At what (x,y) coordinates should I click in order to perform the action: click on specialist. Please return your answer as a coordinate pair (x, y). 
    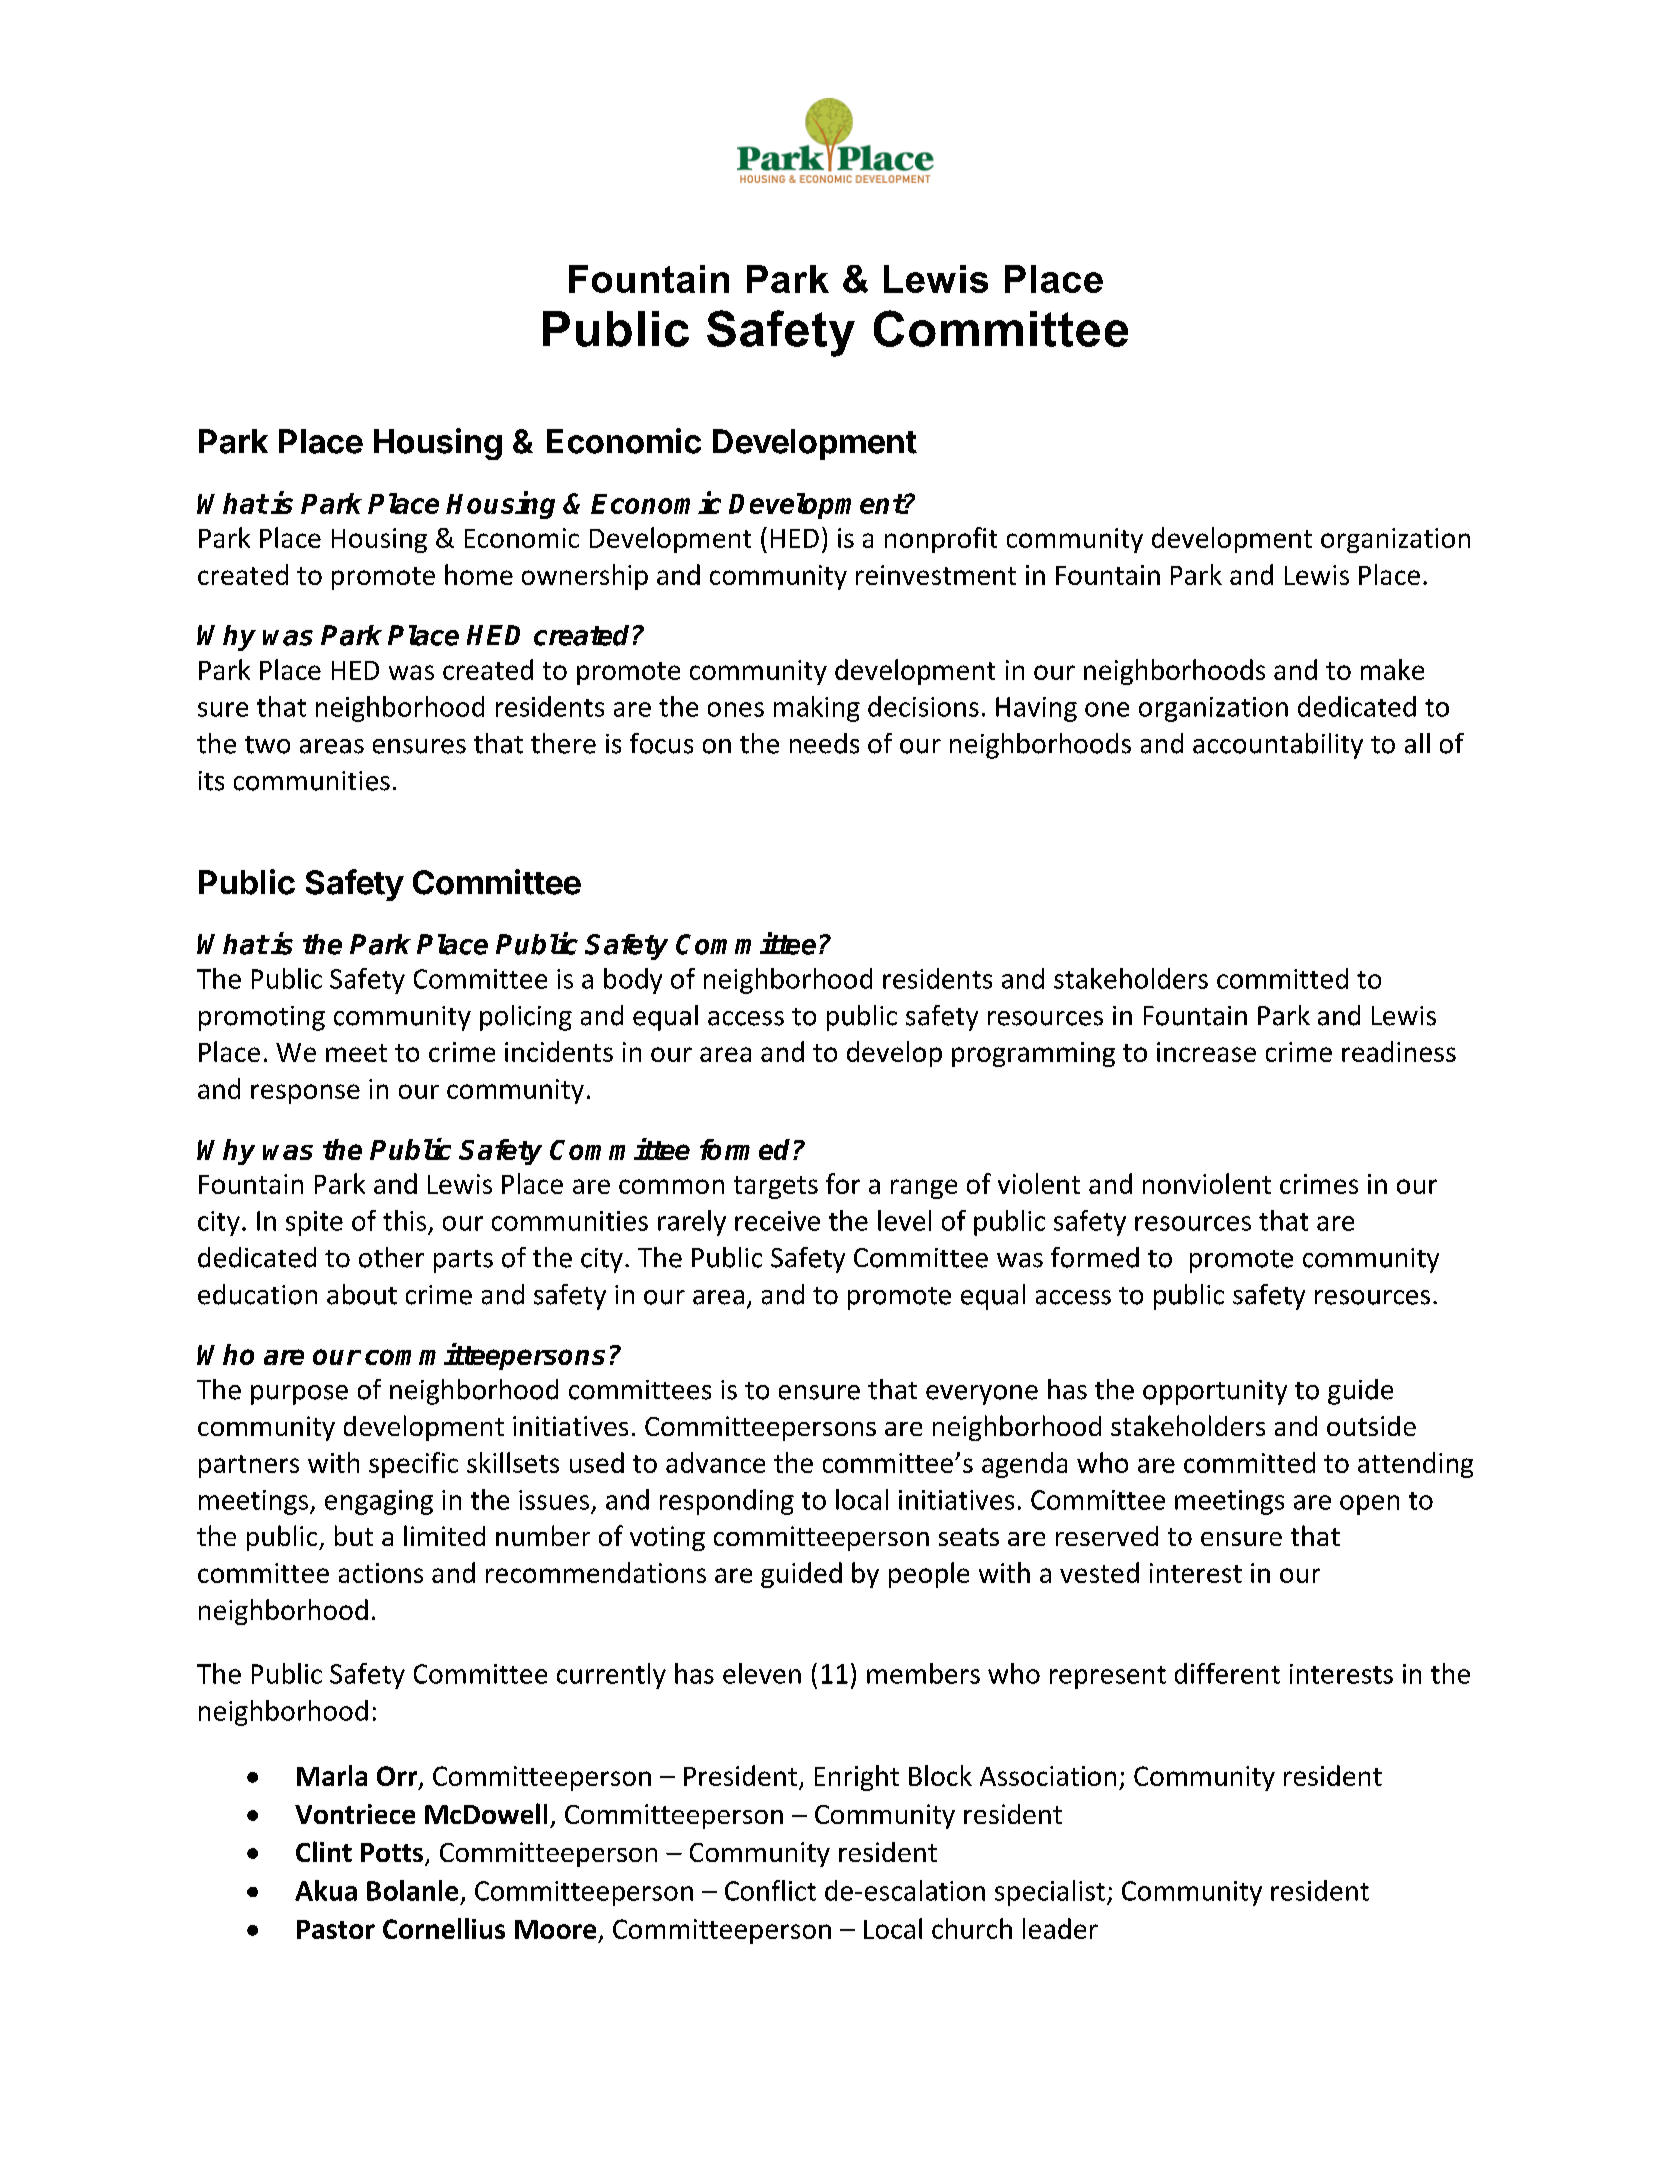
    Looking at the image, I should click on (1050, 1893).
